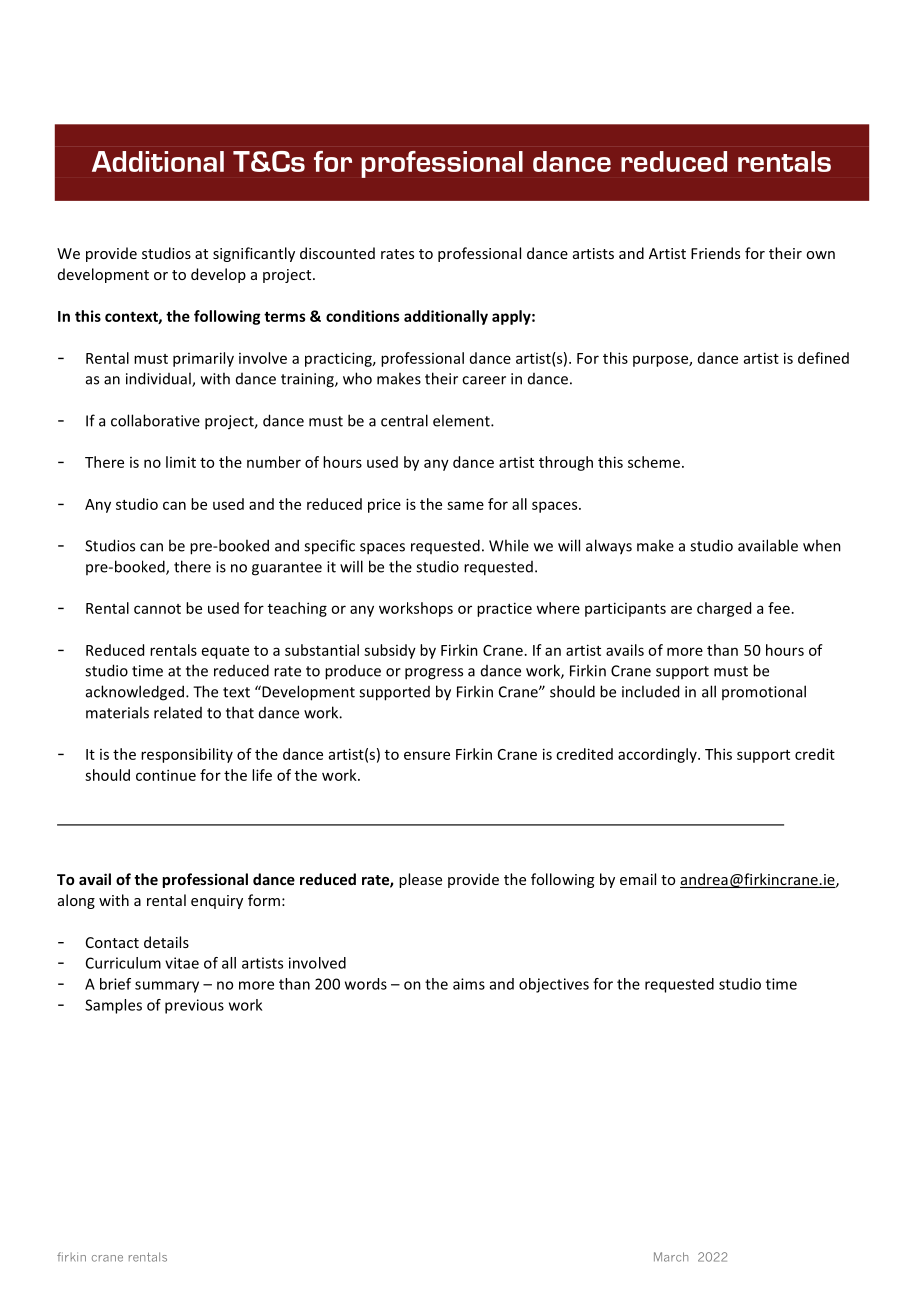 Image resolution: width=924 pixels, height=1308 pixels. Describe the element at coordinates (157, 609) in the screenshot. I see `cannot` at that location.
